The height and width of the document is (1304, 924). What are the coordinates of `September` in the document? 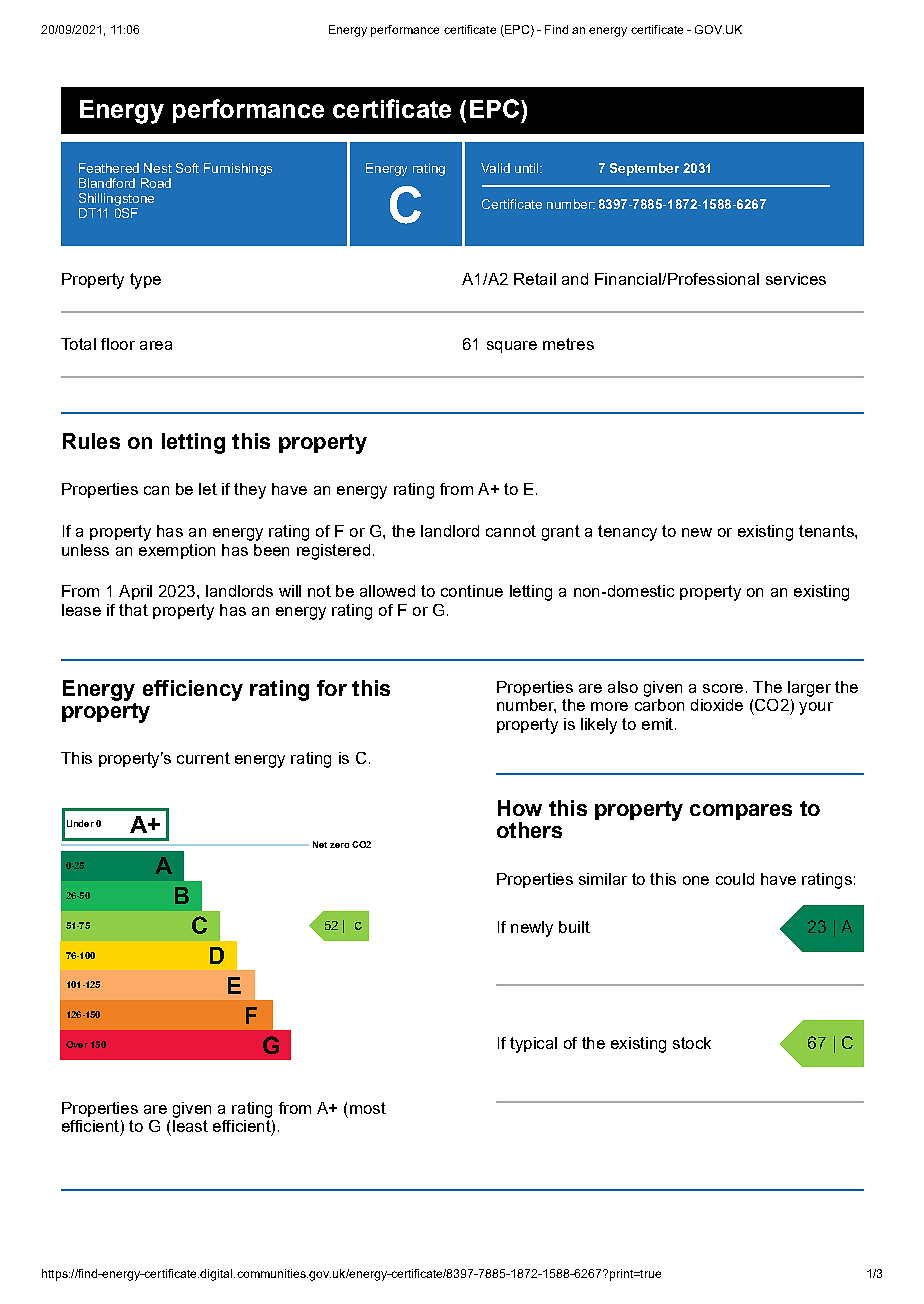 It's located at (644, 169).
